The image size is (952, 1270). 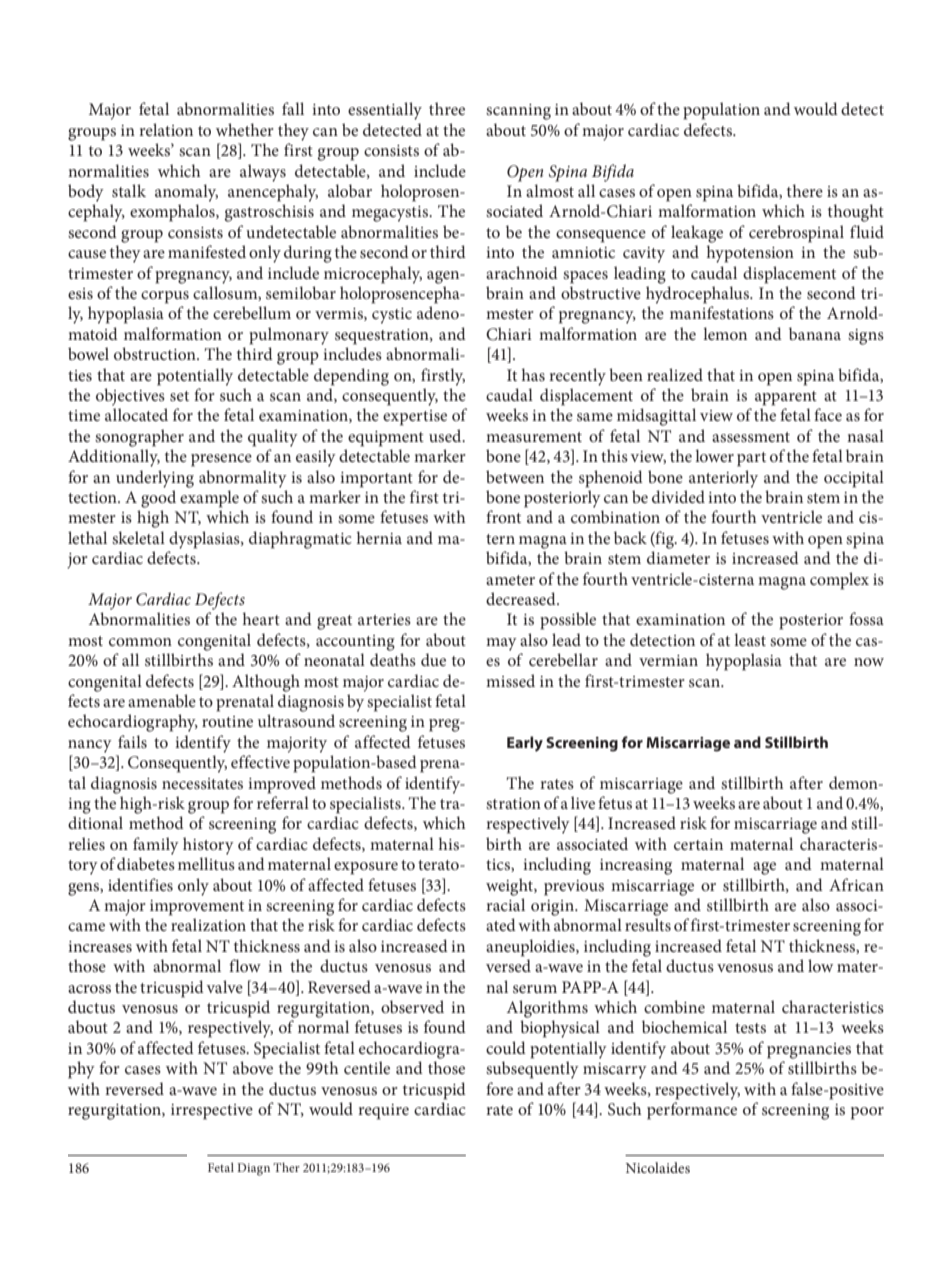 I want to click on three, so click(x=447, y=108).
